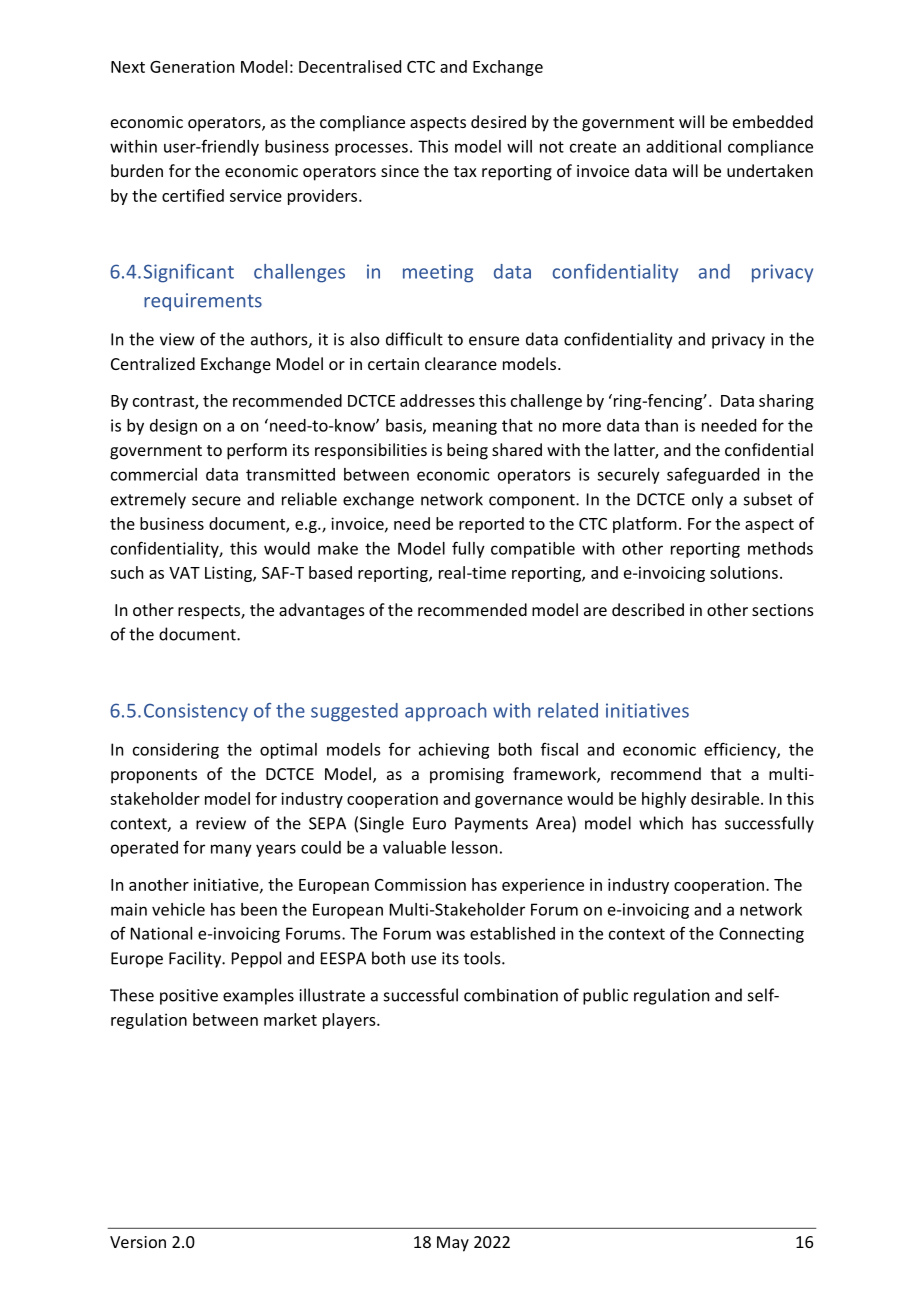 The image size is (924, 1308). Describe the element at coordinates (683, 146) in the image. I see `additional` at that location.
